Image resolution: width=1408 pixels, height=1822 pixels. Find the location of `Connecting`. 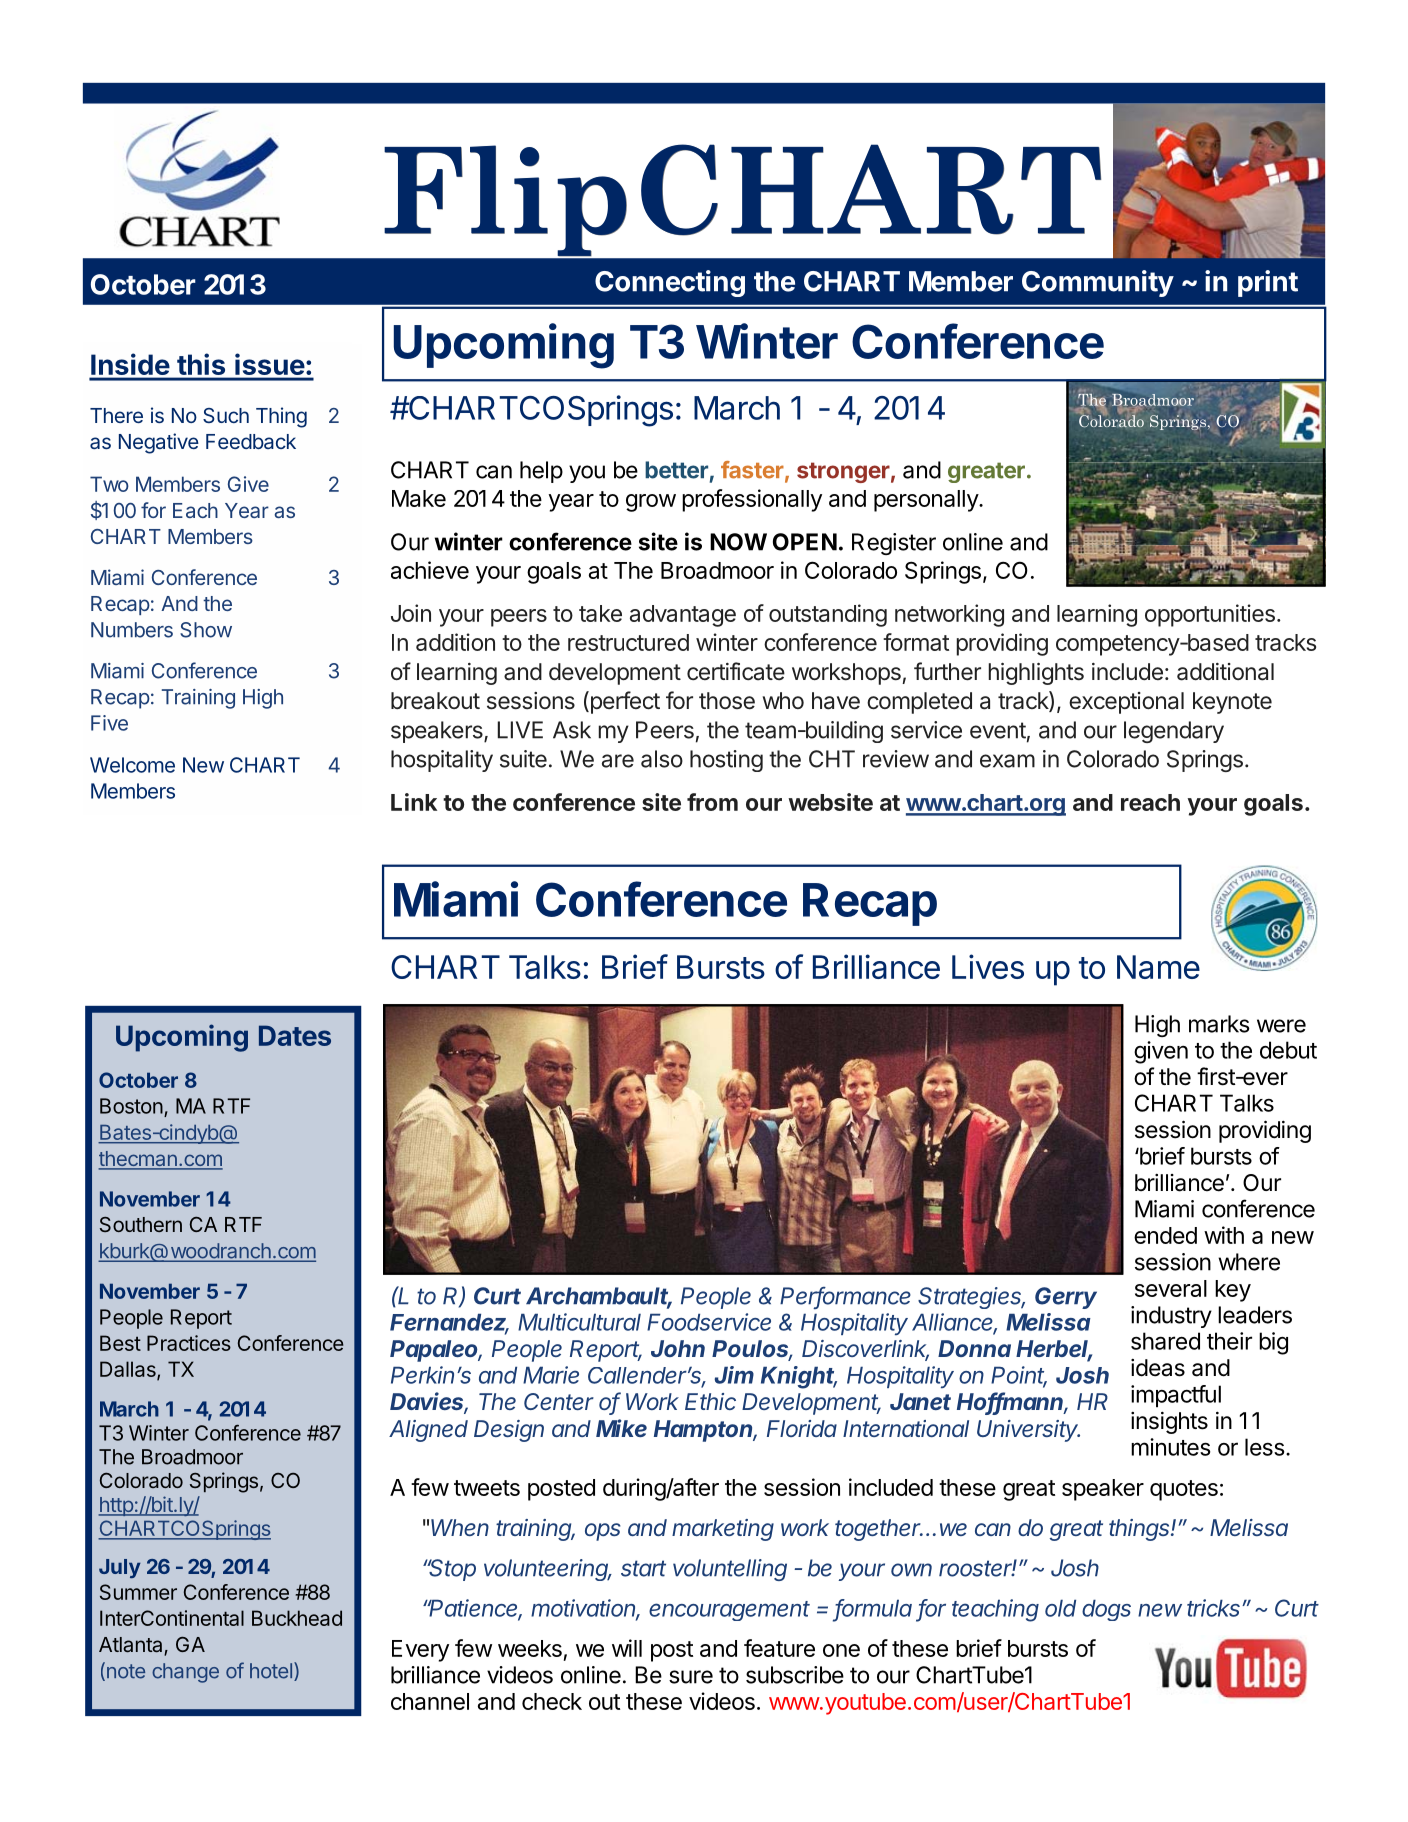

Connecting is located at coordinates (670, 283).
